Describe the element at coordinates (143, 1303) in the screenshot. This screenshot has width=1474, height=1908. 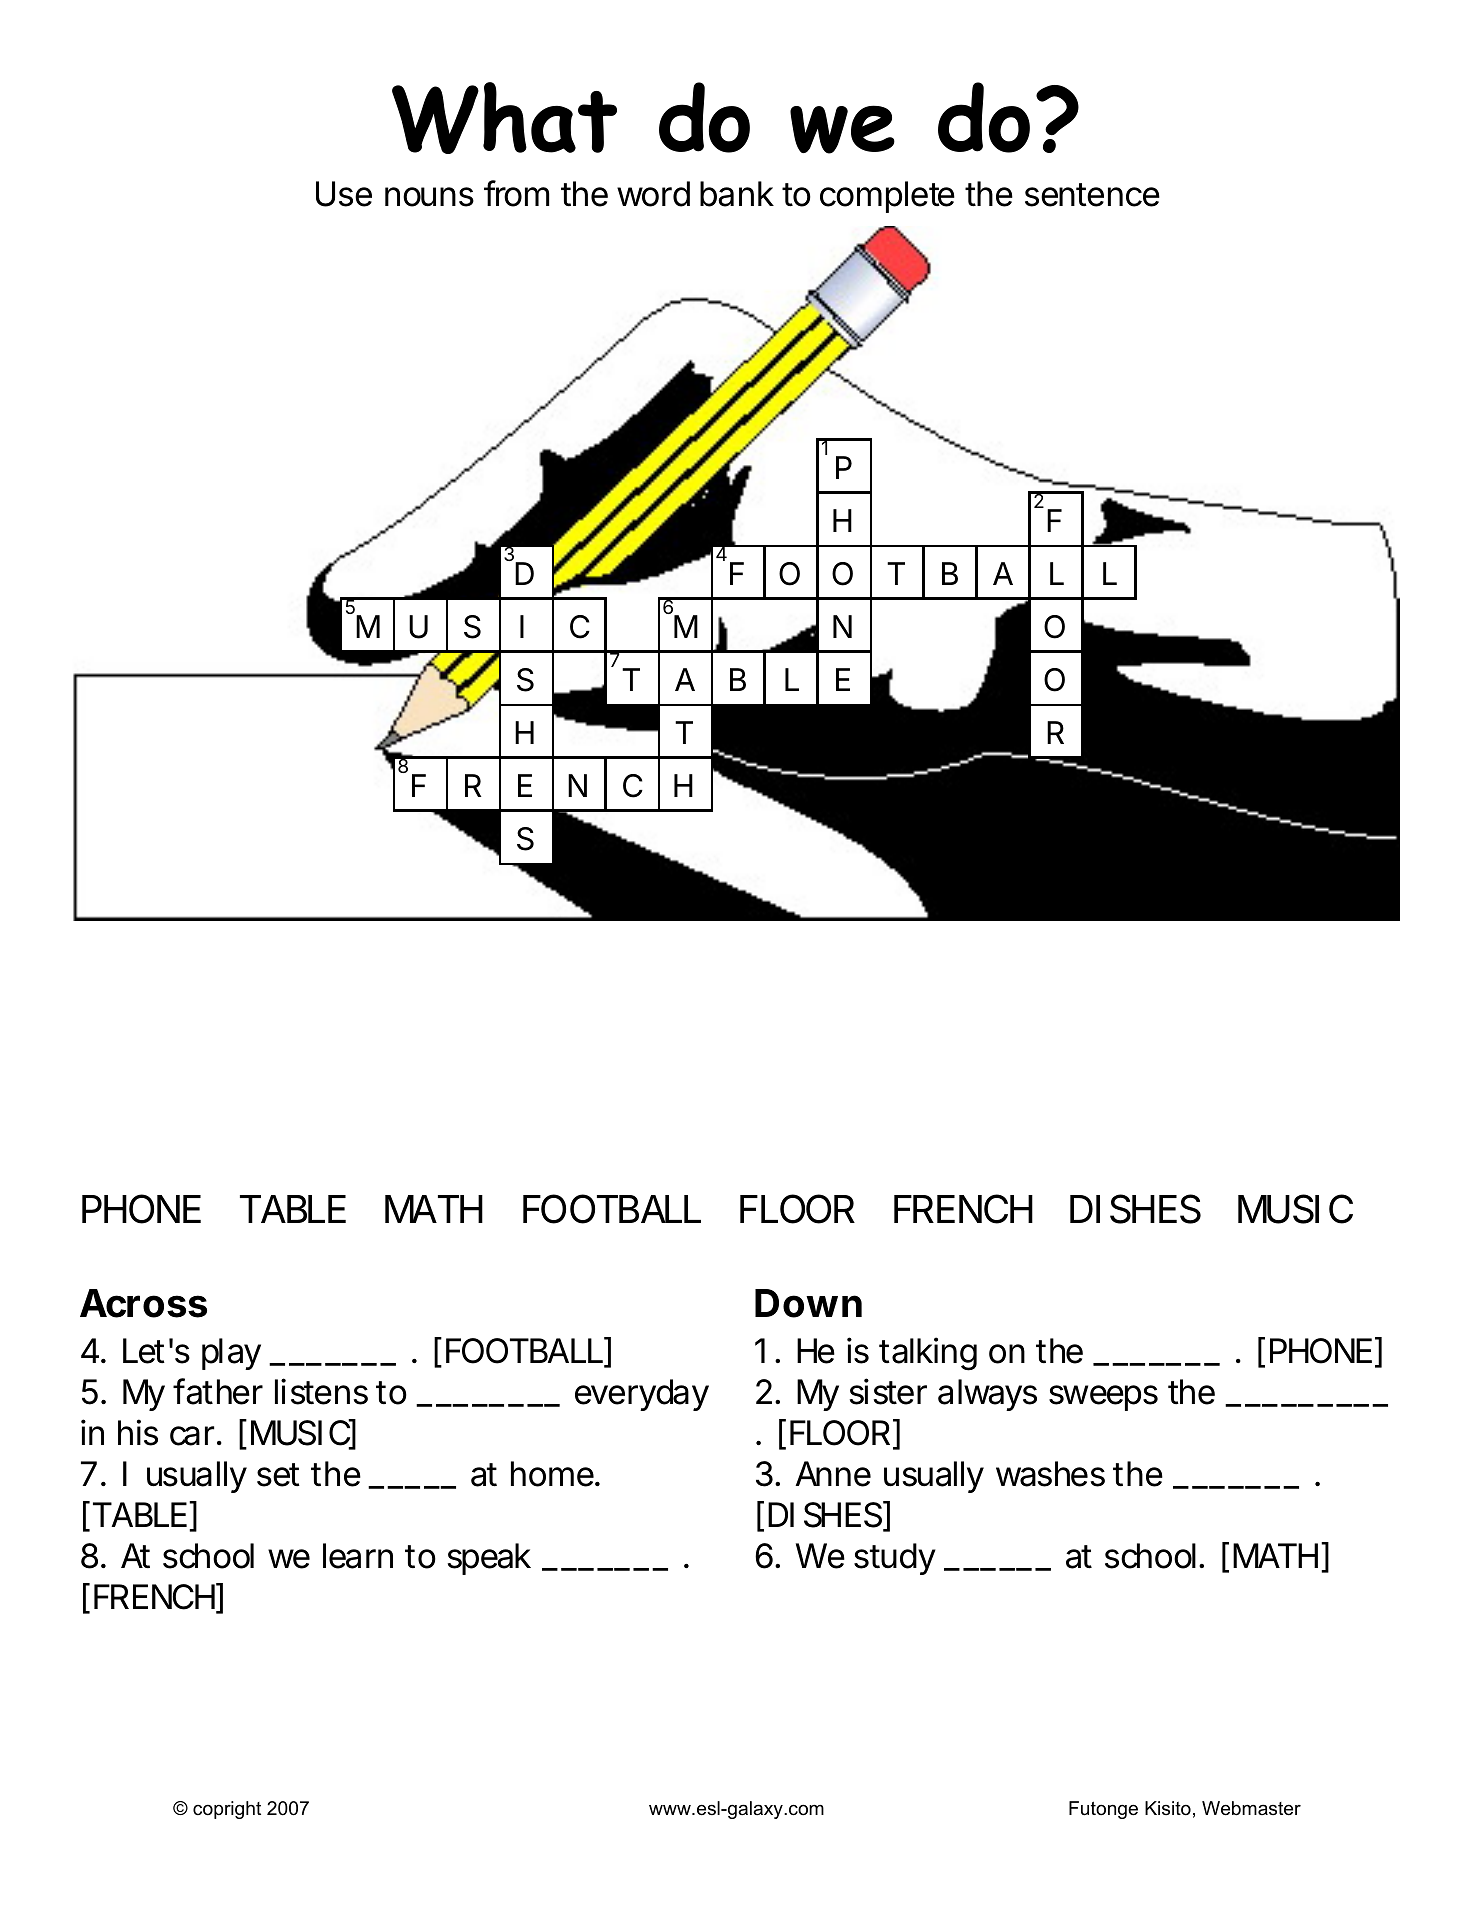
I see `Across` at that location.
